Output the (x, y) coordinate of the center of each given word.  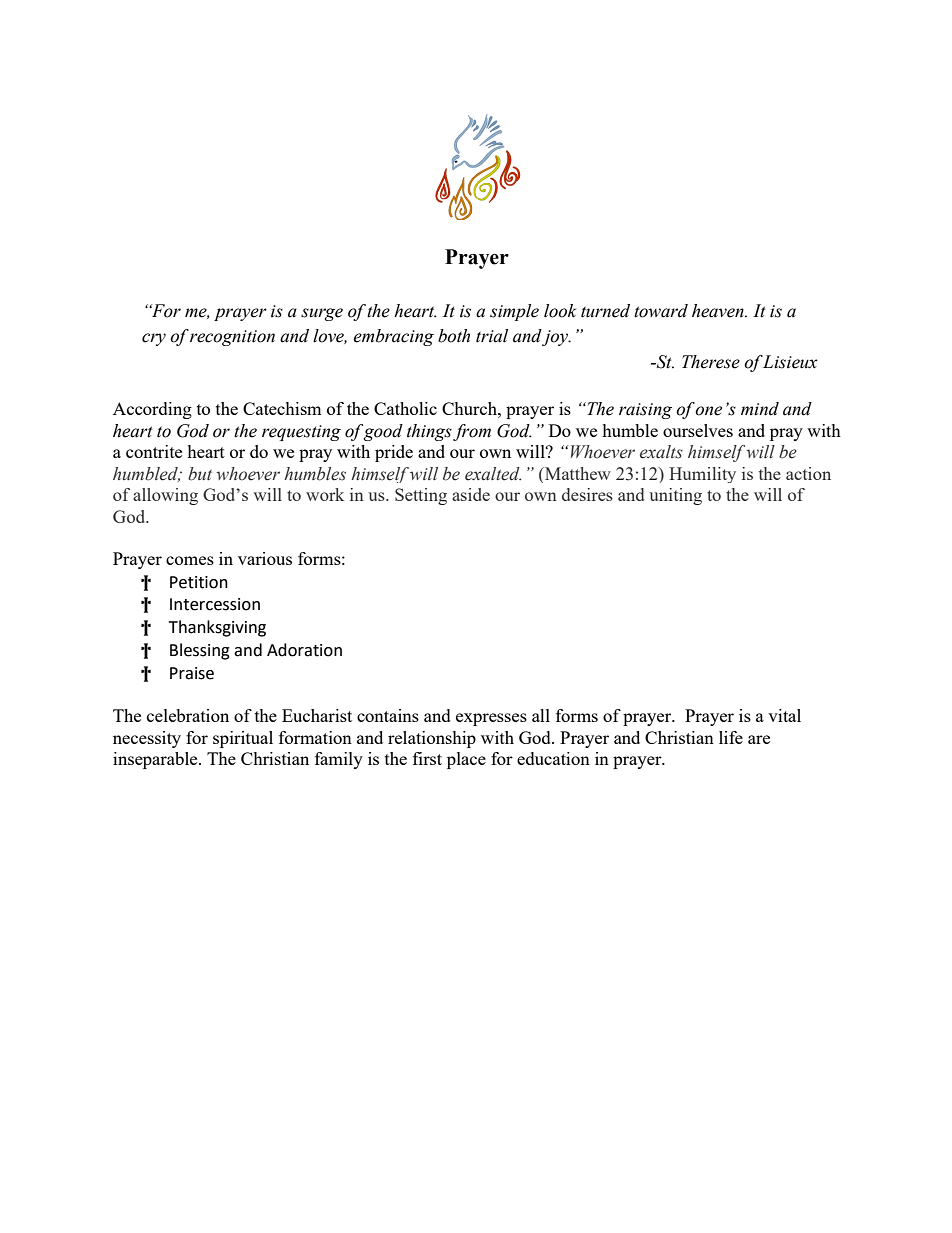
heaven (719, 311)
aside (471, 494)
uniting (675, 496)
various (265, 558)
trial (492, 336)
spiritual (243, 739)
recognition (232, 338)
